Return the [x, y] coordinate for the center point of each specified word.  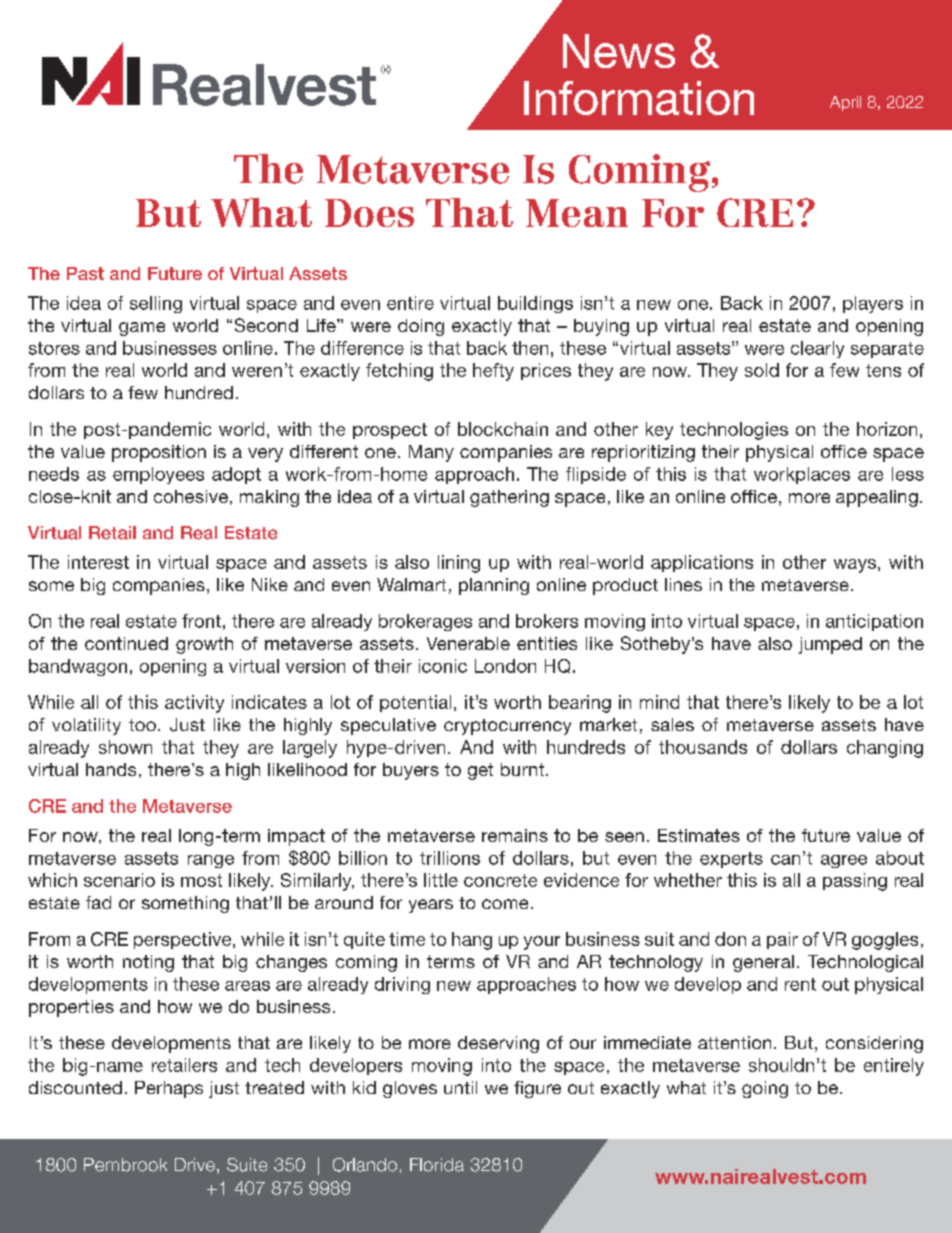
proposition [159, 453]
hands [111, 769]
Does [369, 213]
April [845, 103]
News [619, 51]
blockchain [503, 429]
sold [762, 370]
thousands [703, 747]
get [480, 771]
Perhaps [169, 1089]
